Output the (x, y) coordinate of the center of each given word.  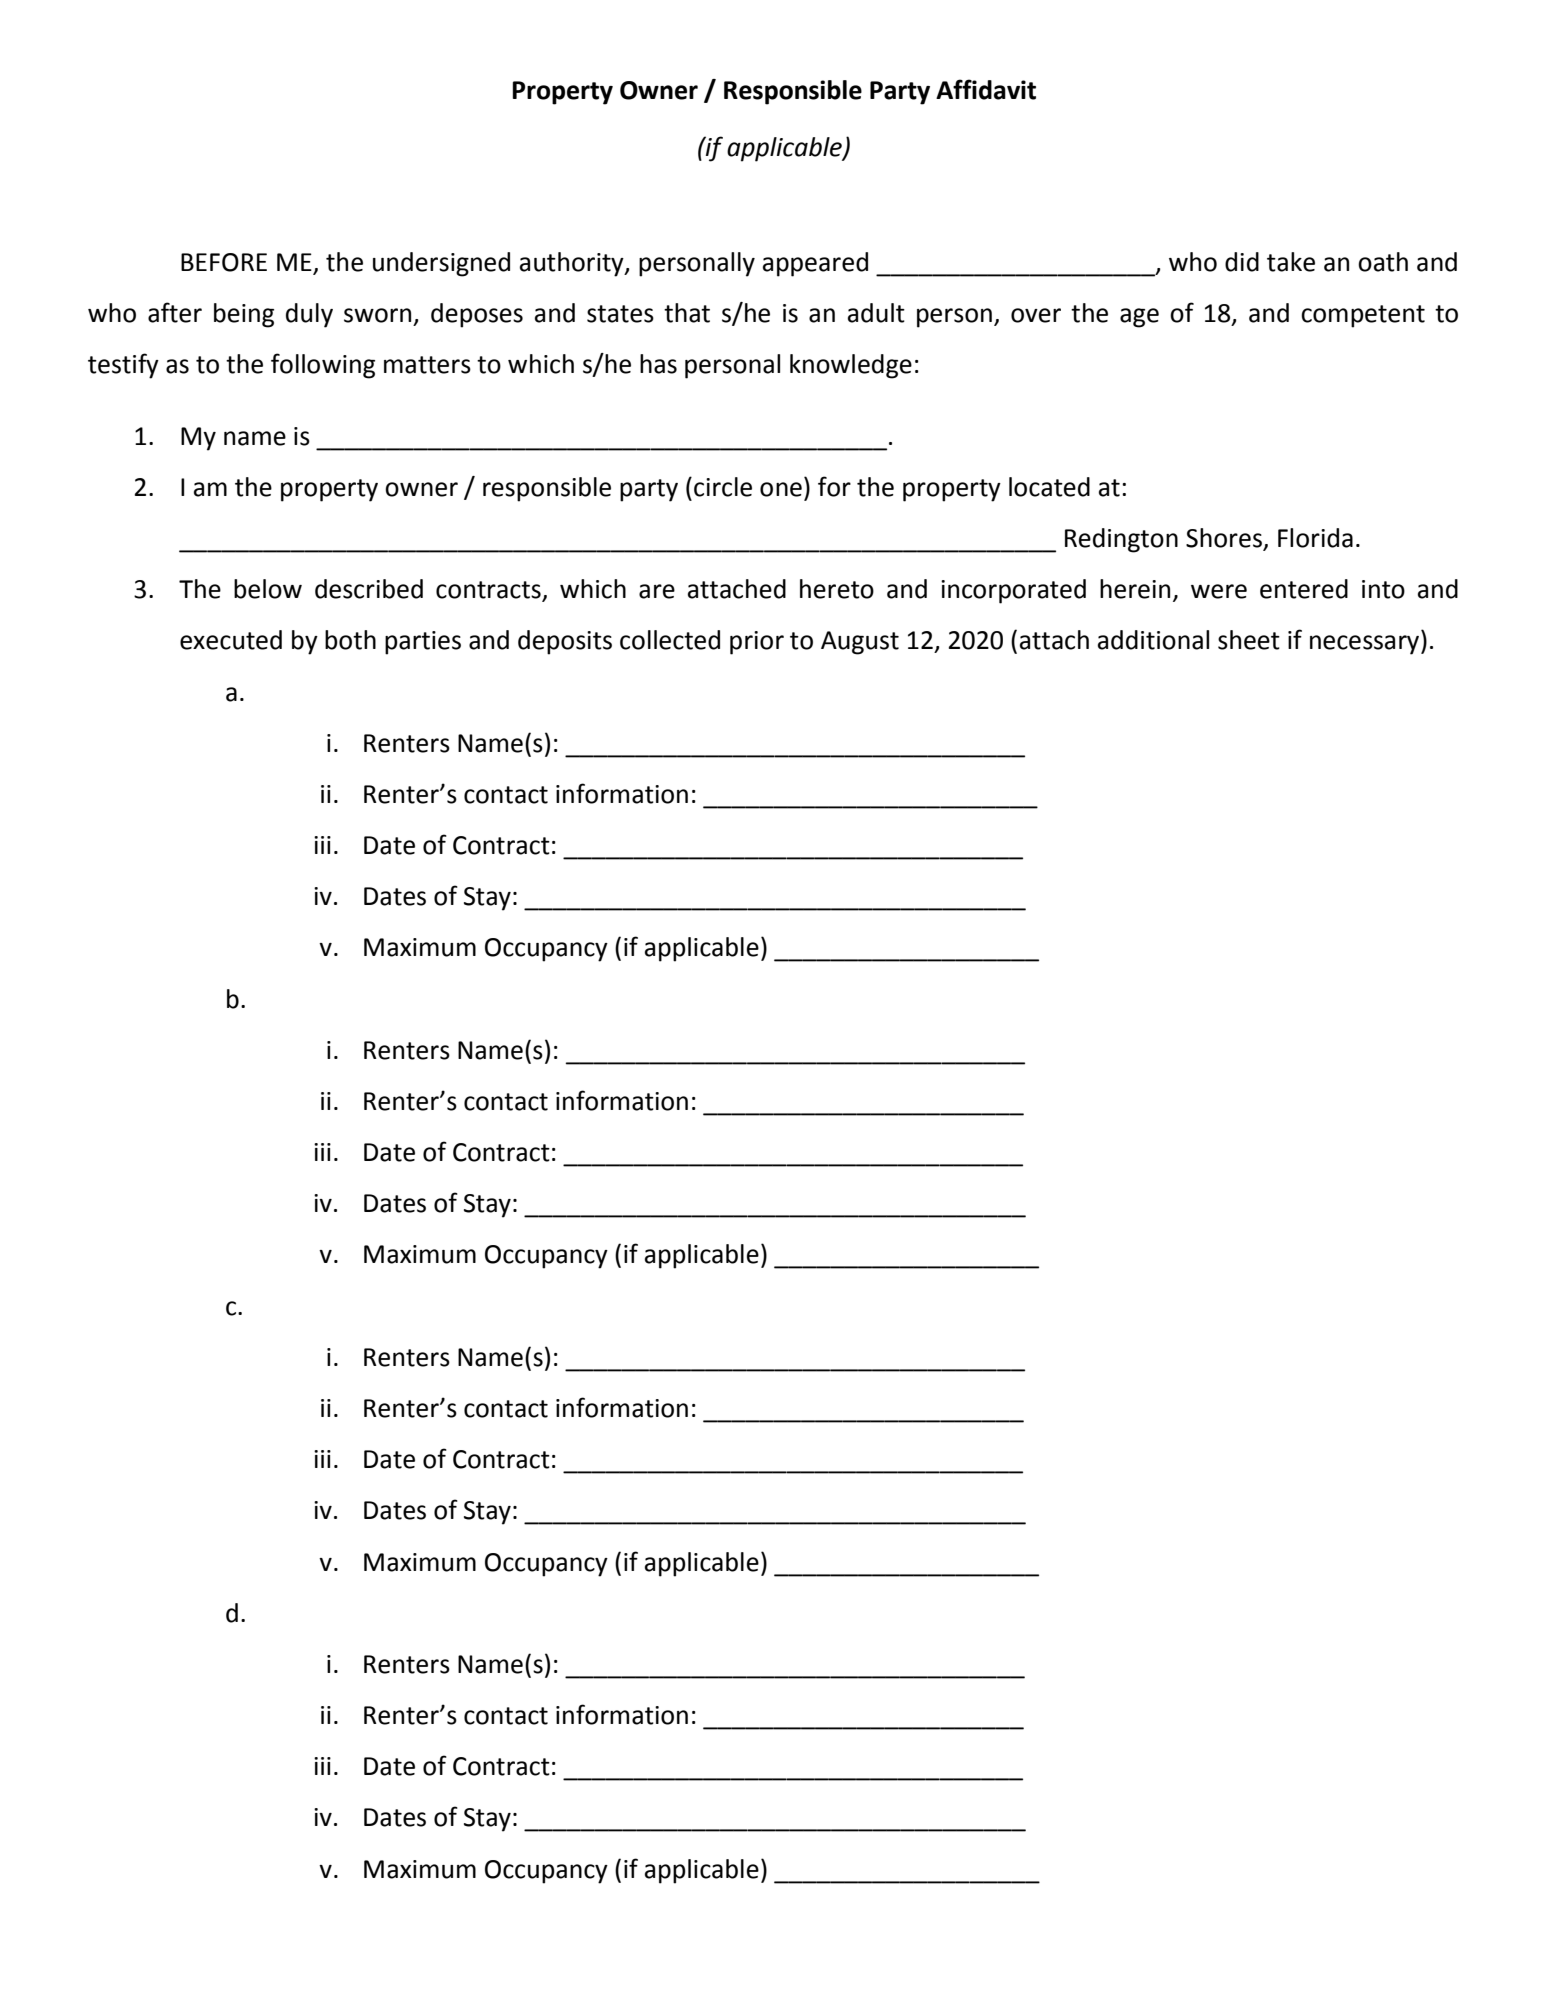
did (1242, 262)
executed (231, 640)
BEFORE (224, 262)
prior (757, 643)
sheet (1249, 640)
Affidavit (986, 89)
